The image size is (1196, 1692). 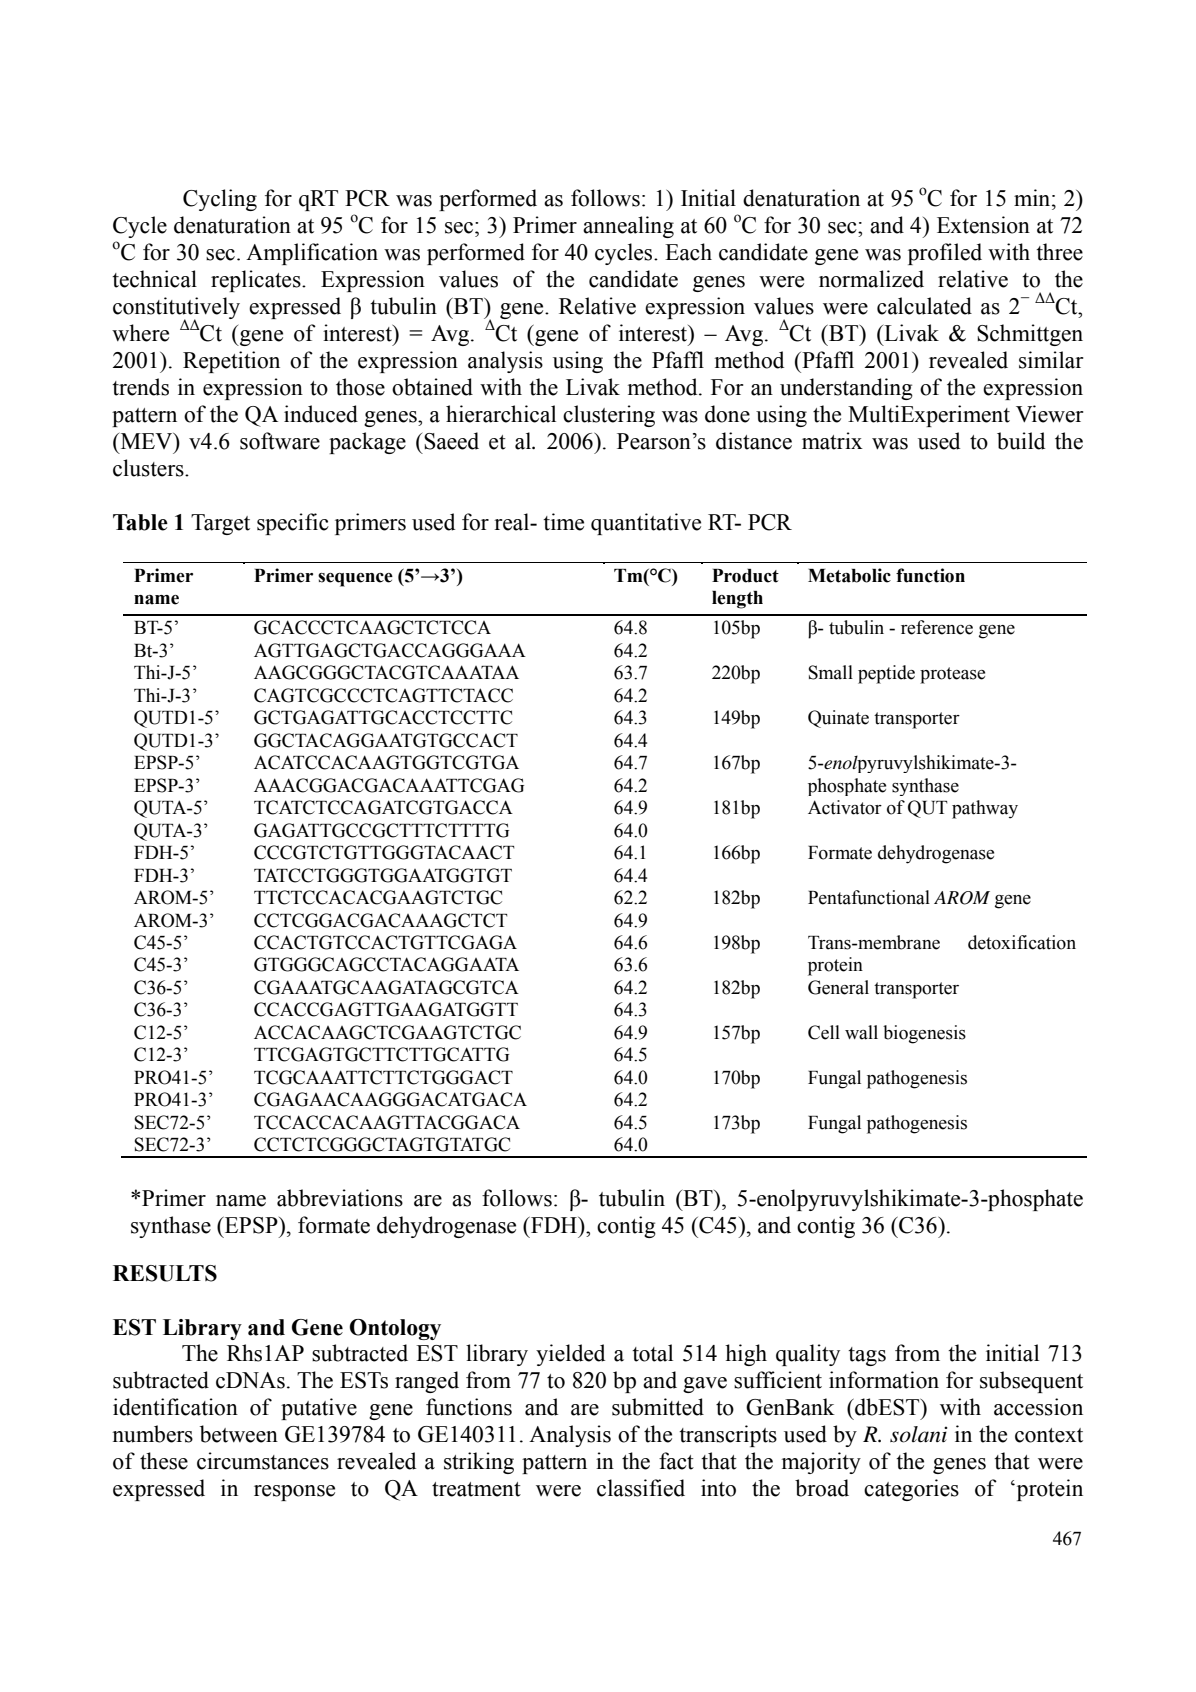 What do you see at coordinates (845, 807) in the document?
I see `Activator` at bounding box center [845, 807].
